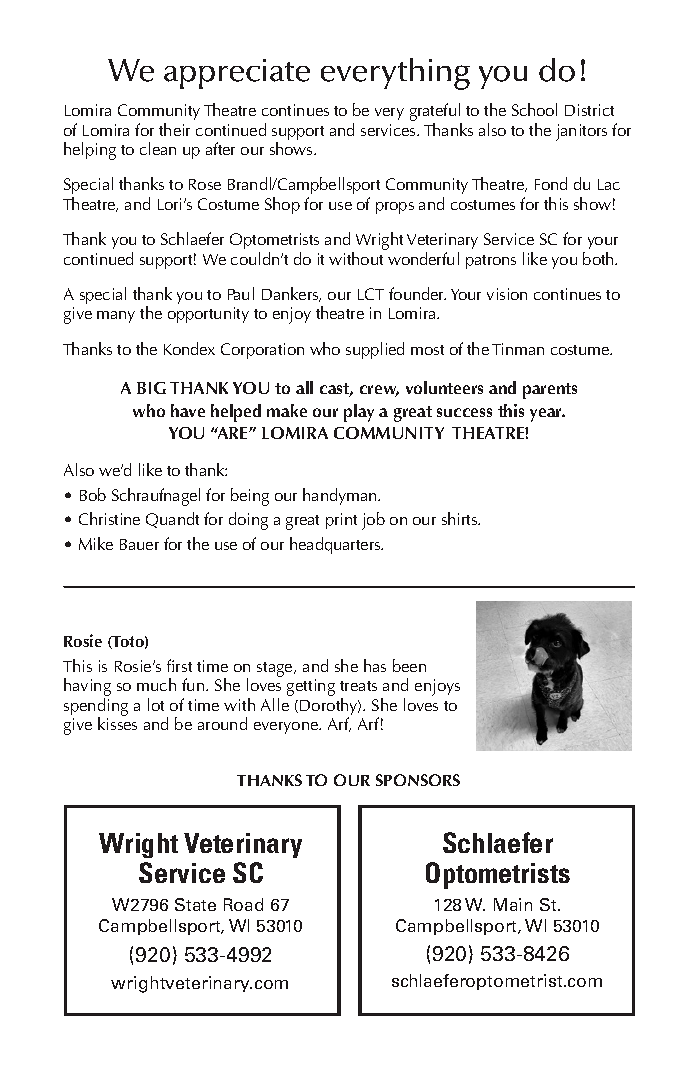 This image has width=699, height=1080. Describe the element at coordinates (534, 109) in the image. I see `School` at that location.
